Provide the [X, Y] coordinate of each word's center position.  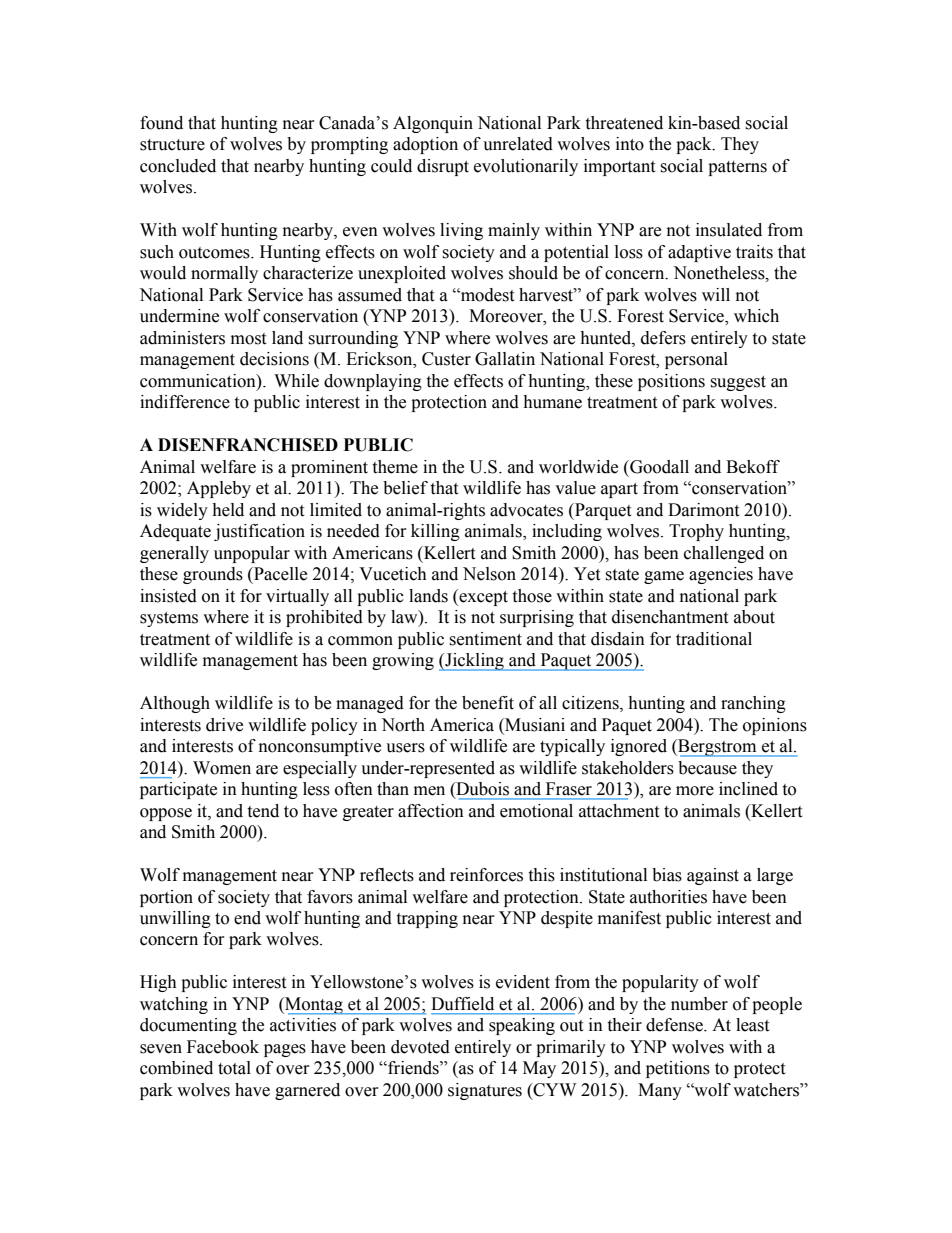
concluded [178, 166]
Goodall [658, 467]
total [234, 1068]
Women [222, 768]
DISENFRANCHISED [248, 445]
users [405, 748]
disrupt [443, 167]
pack [695, 145]
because [707, 768]
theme [395, 467]
